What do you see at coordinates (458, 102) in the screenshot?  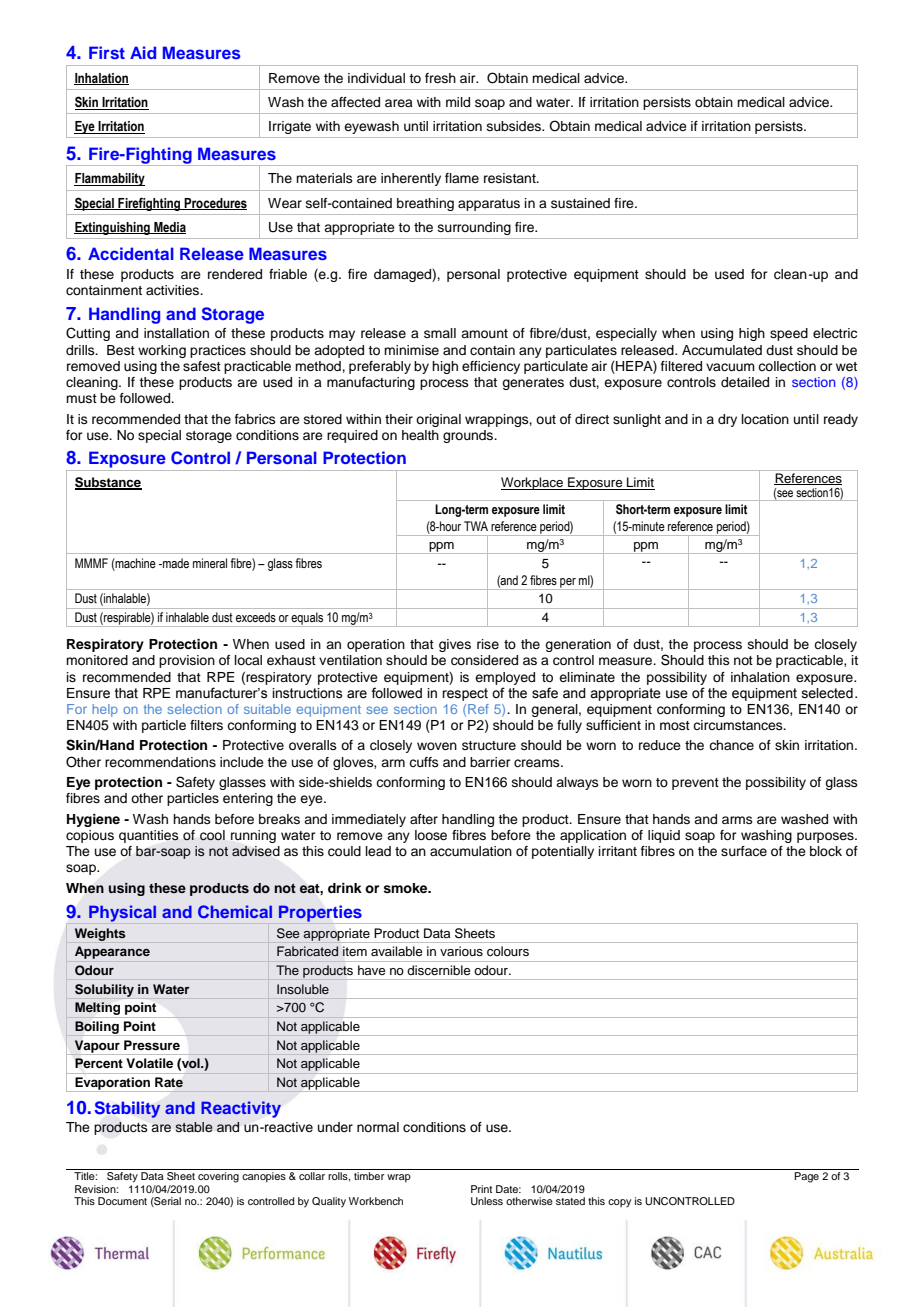 I see `mild` at bounding box center [458, 102].
